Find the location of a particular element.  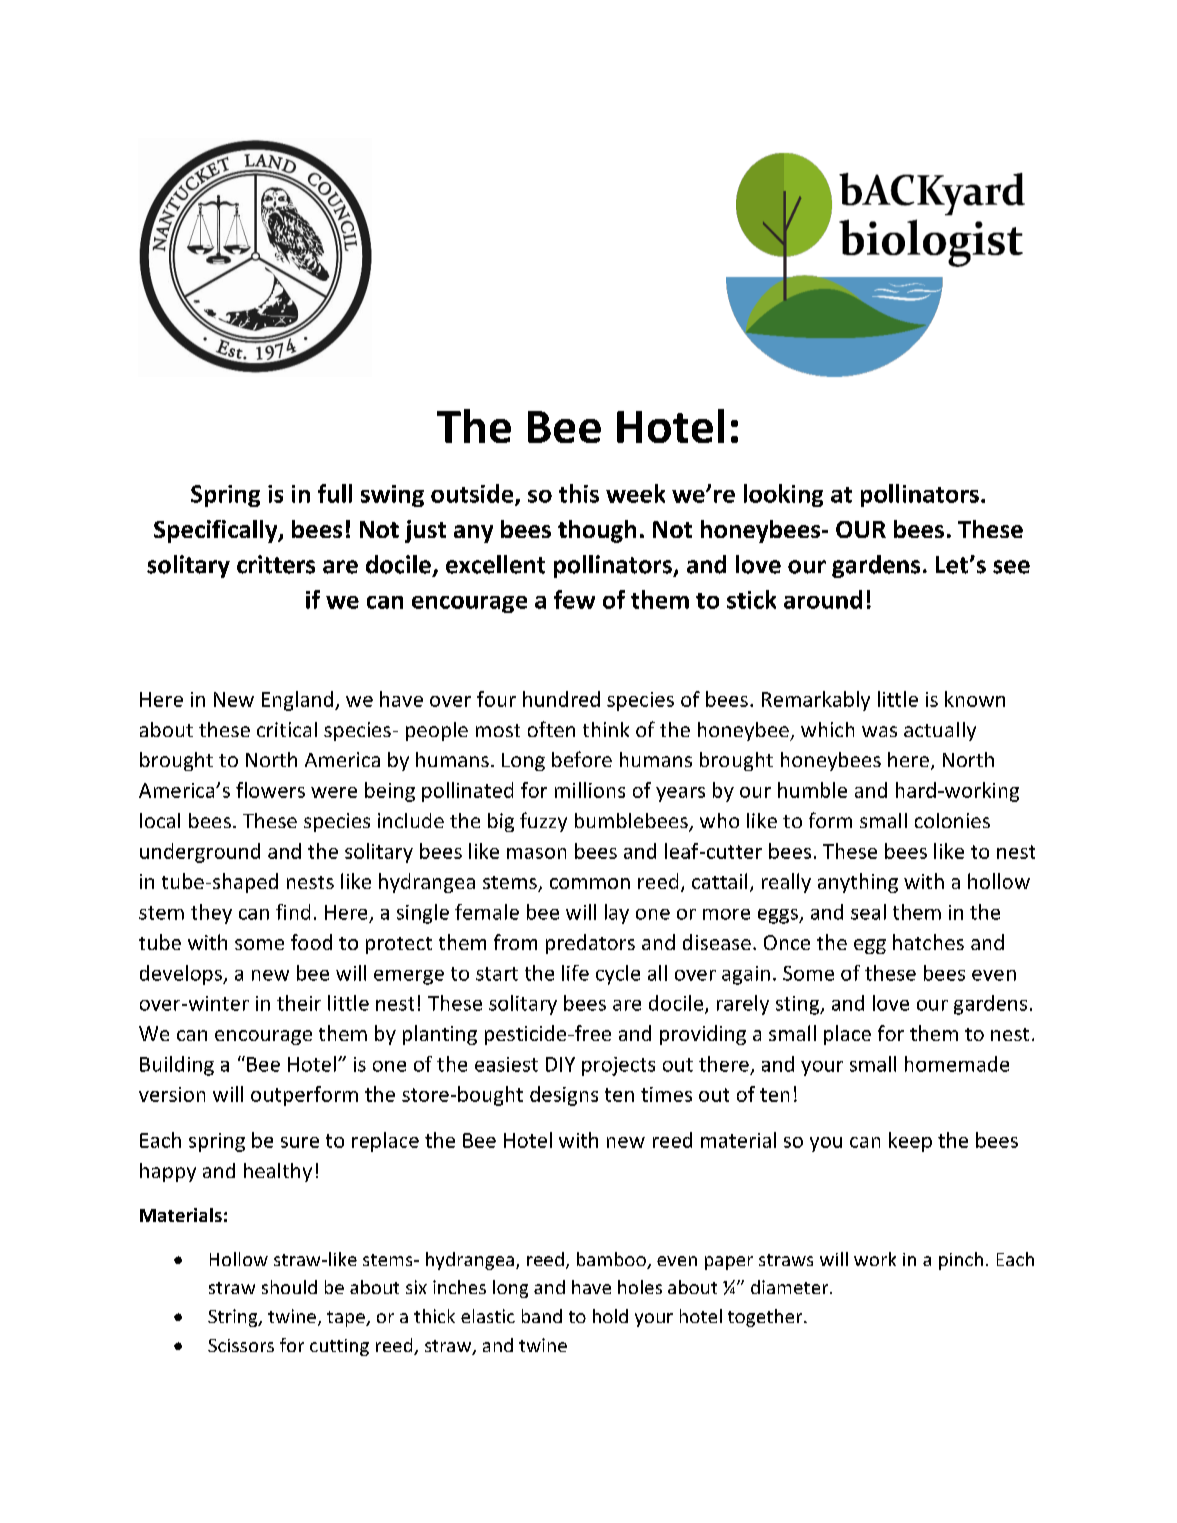

though is located at coordinates (597, 531).
